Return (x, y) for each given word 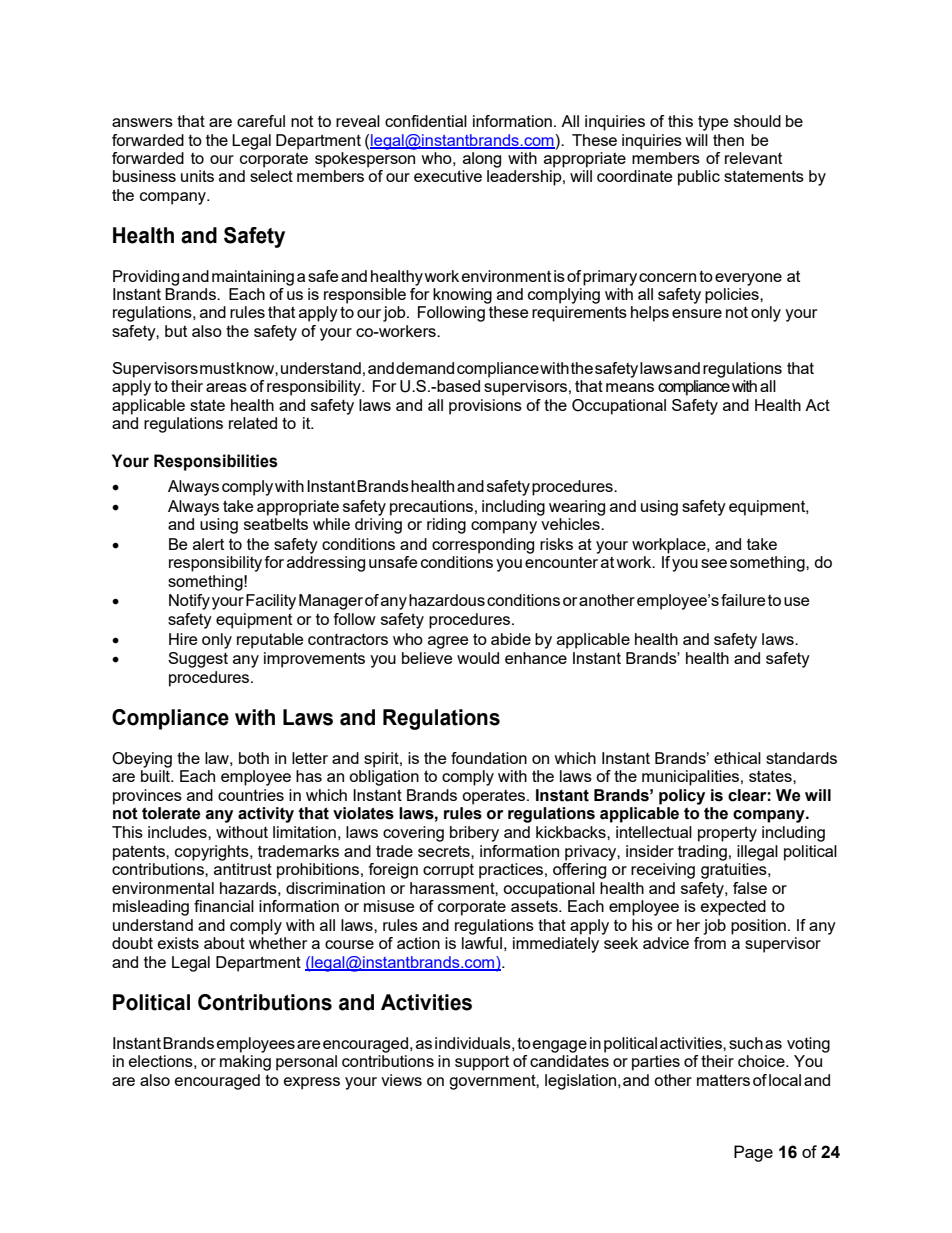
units (197, 176)
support (482, 1063)
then (728, 140)
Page (753, 1153)
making (245, 1063)
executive (448, 176)
